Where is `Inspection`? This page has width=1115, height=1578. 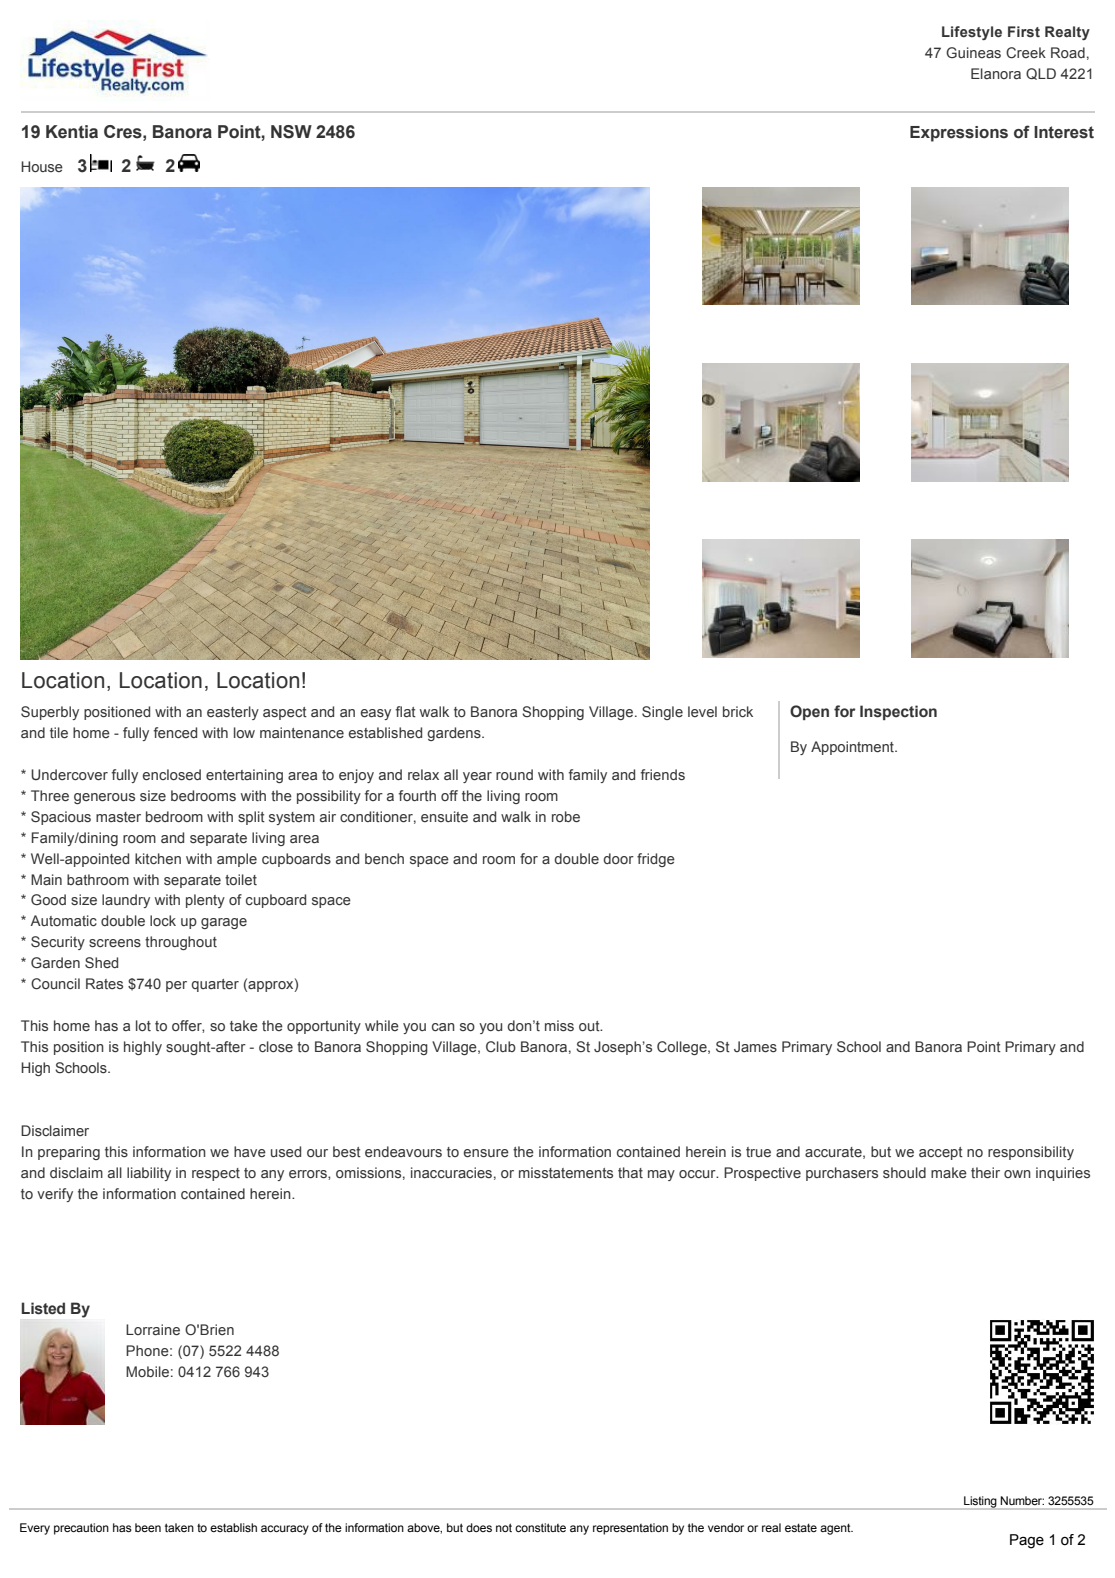 Inspection is located at coordinates (898, 712).
